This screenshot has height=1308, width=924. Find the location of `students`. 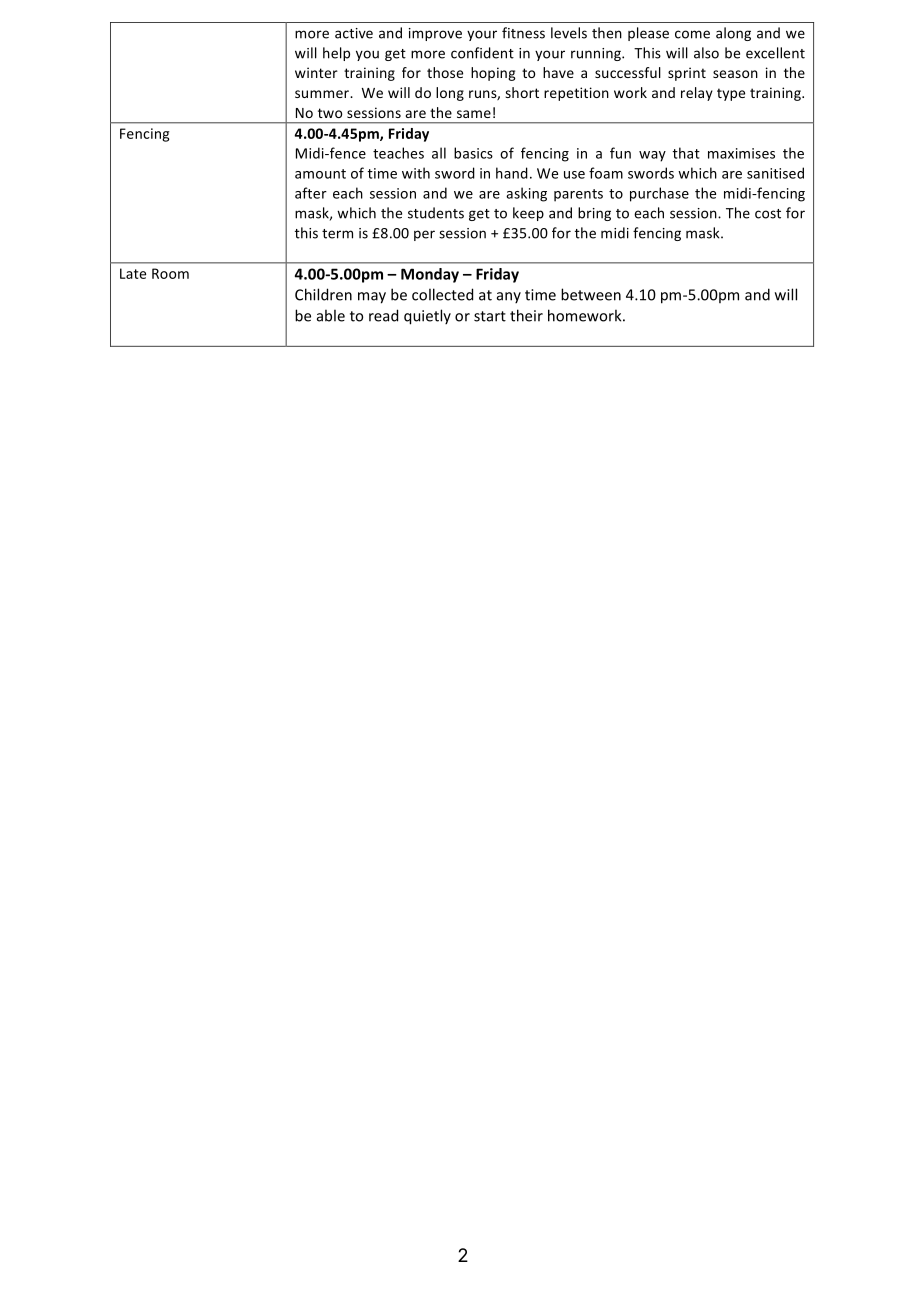

students is located at coordinates (436, 213).
